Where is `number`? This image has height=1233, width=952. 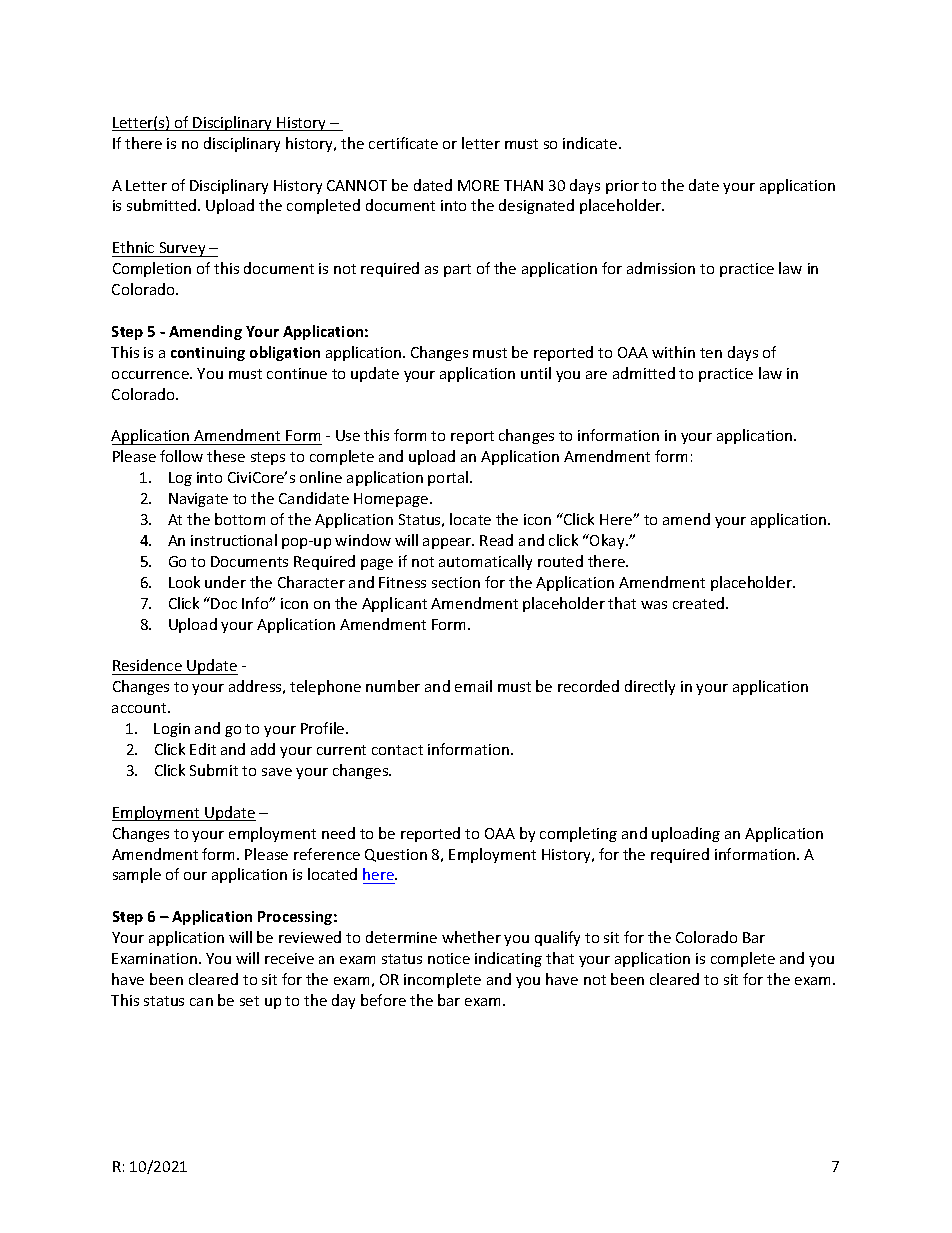 number is located at coordinates (393, 686).
